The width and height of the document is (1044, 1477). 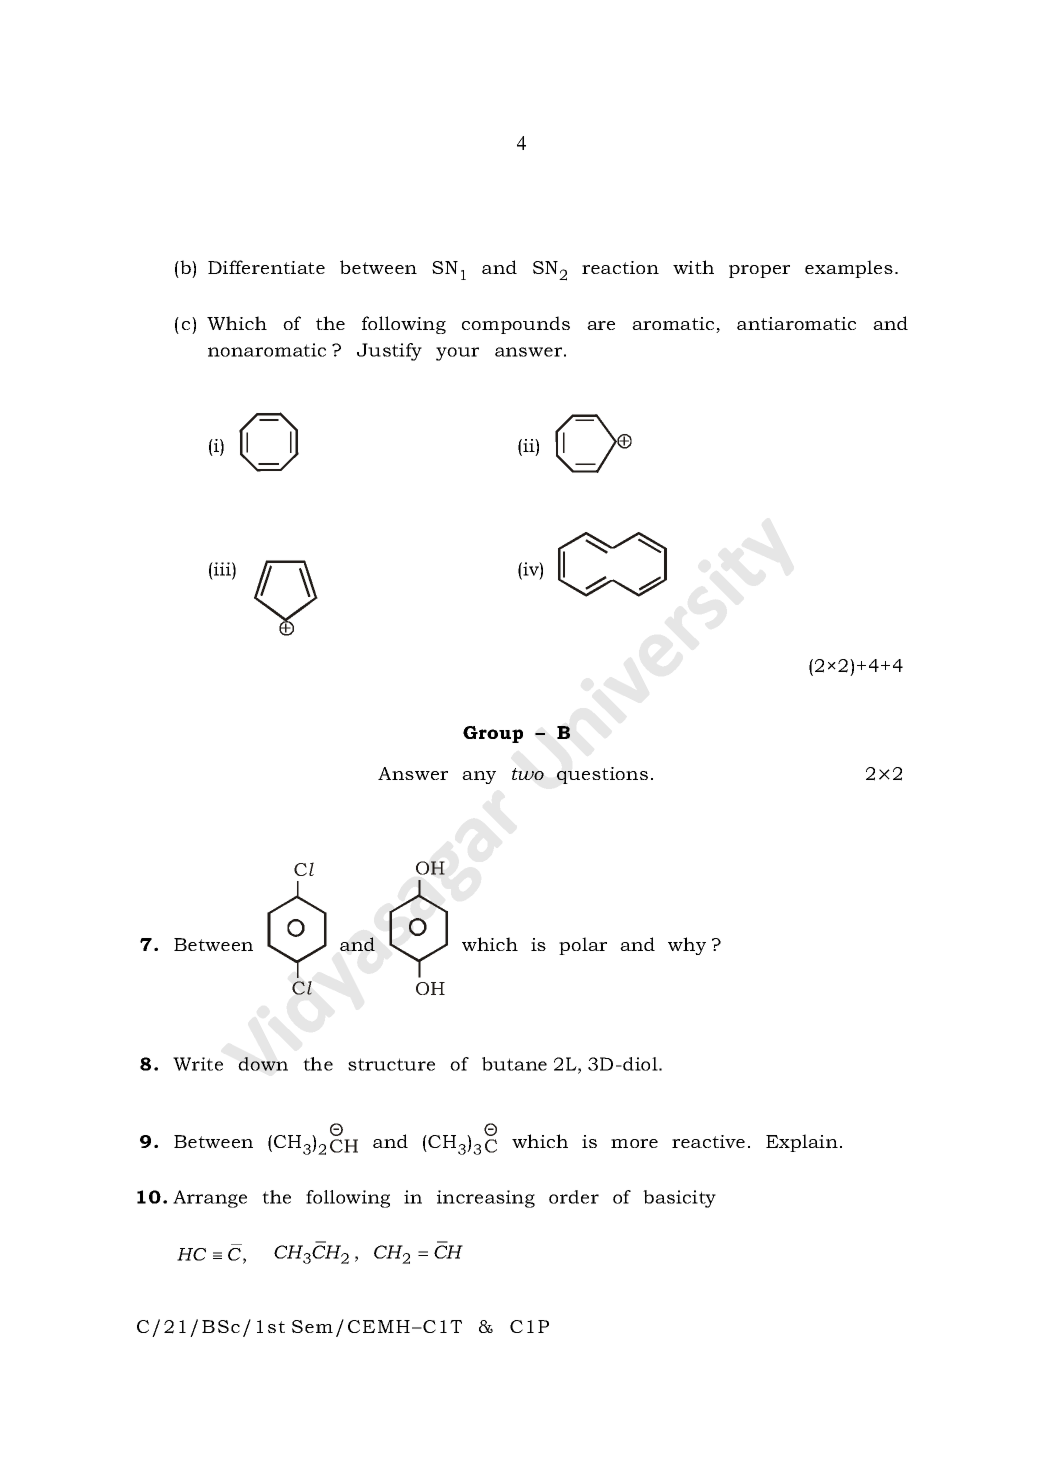 What do you see at coordinates (759, 271) in the document?
I see `proper` at bounding box center [759, 271].
